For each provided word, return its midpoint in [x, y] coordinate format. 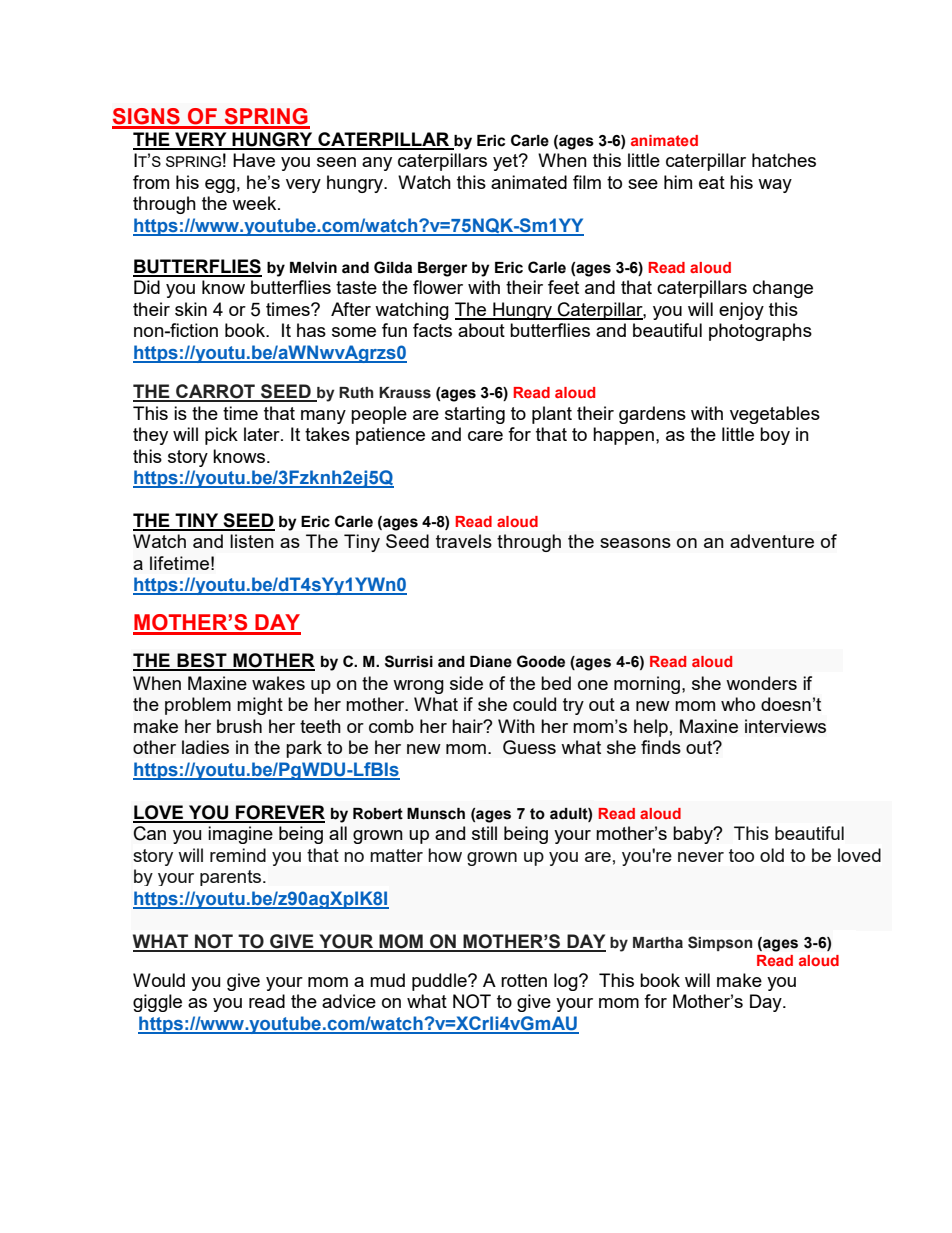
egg [220, 186]
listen [252, 541]
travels [464, 541]
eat [712, 182]
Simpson [720, 943]
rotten [524, 980]
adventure [772, 541]
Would [159, 980]
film [587, 182]
